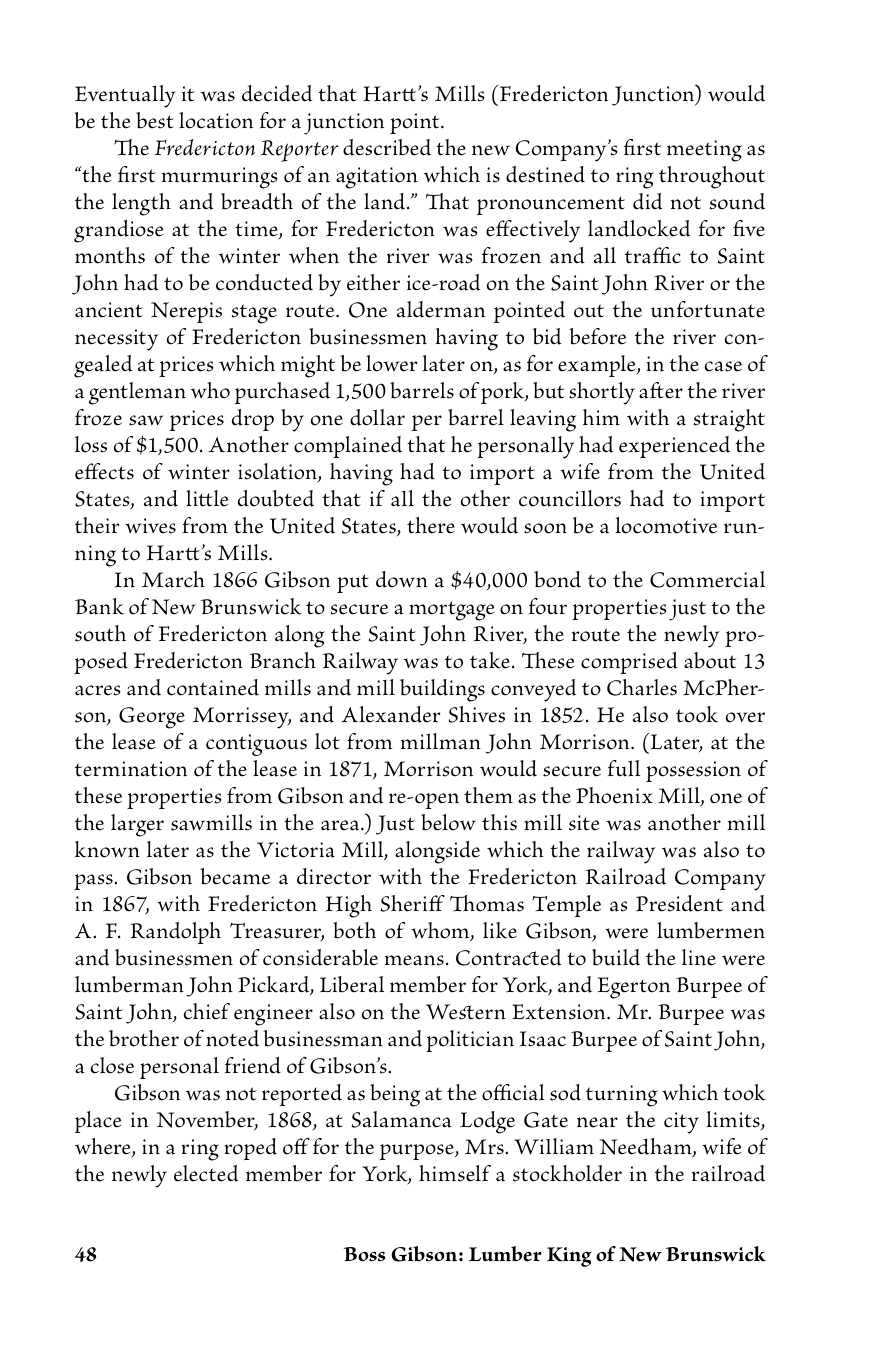 The width and height of the screenshot is (896, 1345). I want to click on best, so click(155, 120).
